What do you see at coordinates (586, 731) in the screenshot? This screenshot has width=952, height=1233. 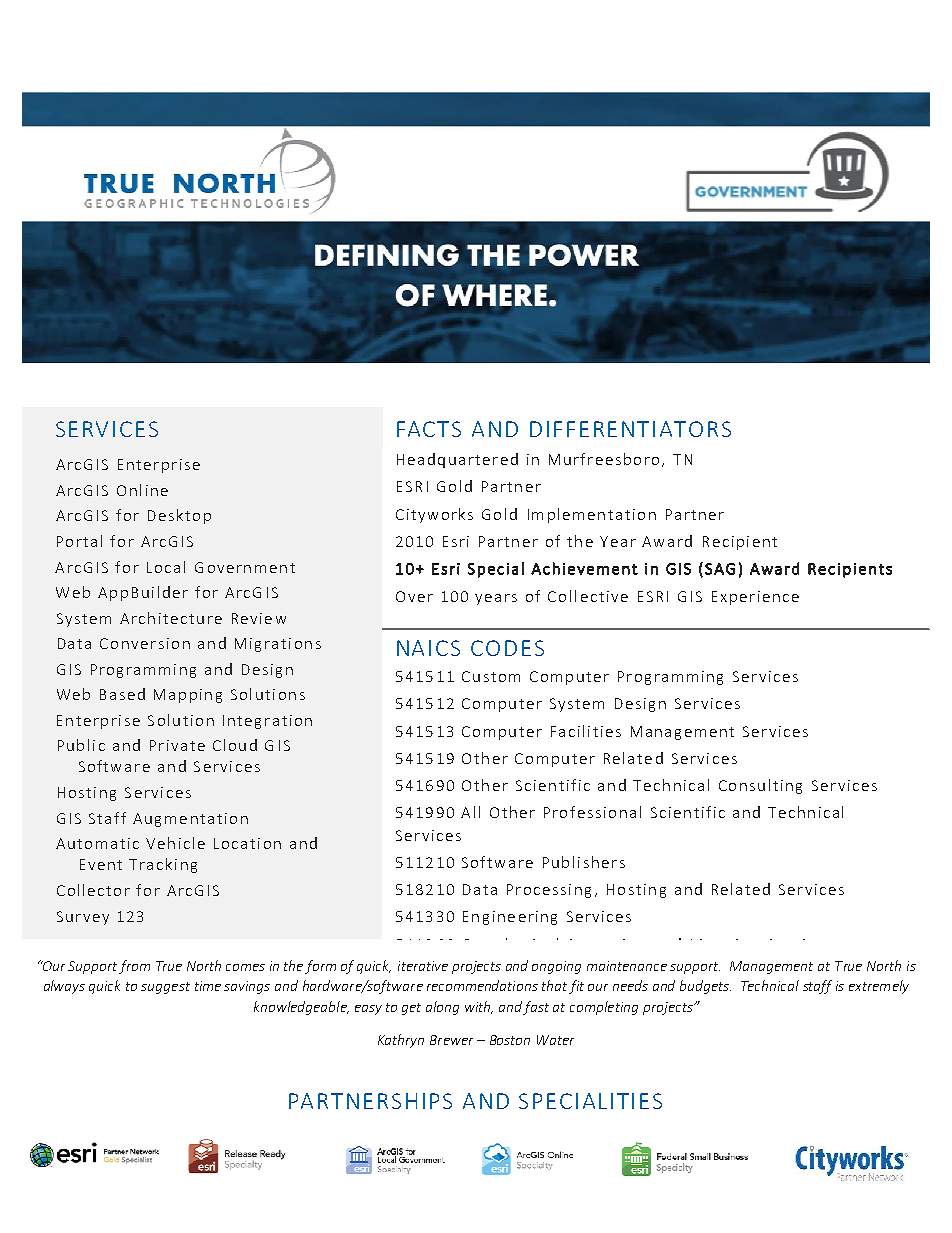 I see `Facilities` at bounding box center [586, 731].
